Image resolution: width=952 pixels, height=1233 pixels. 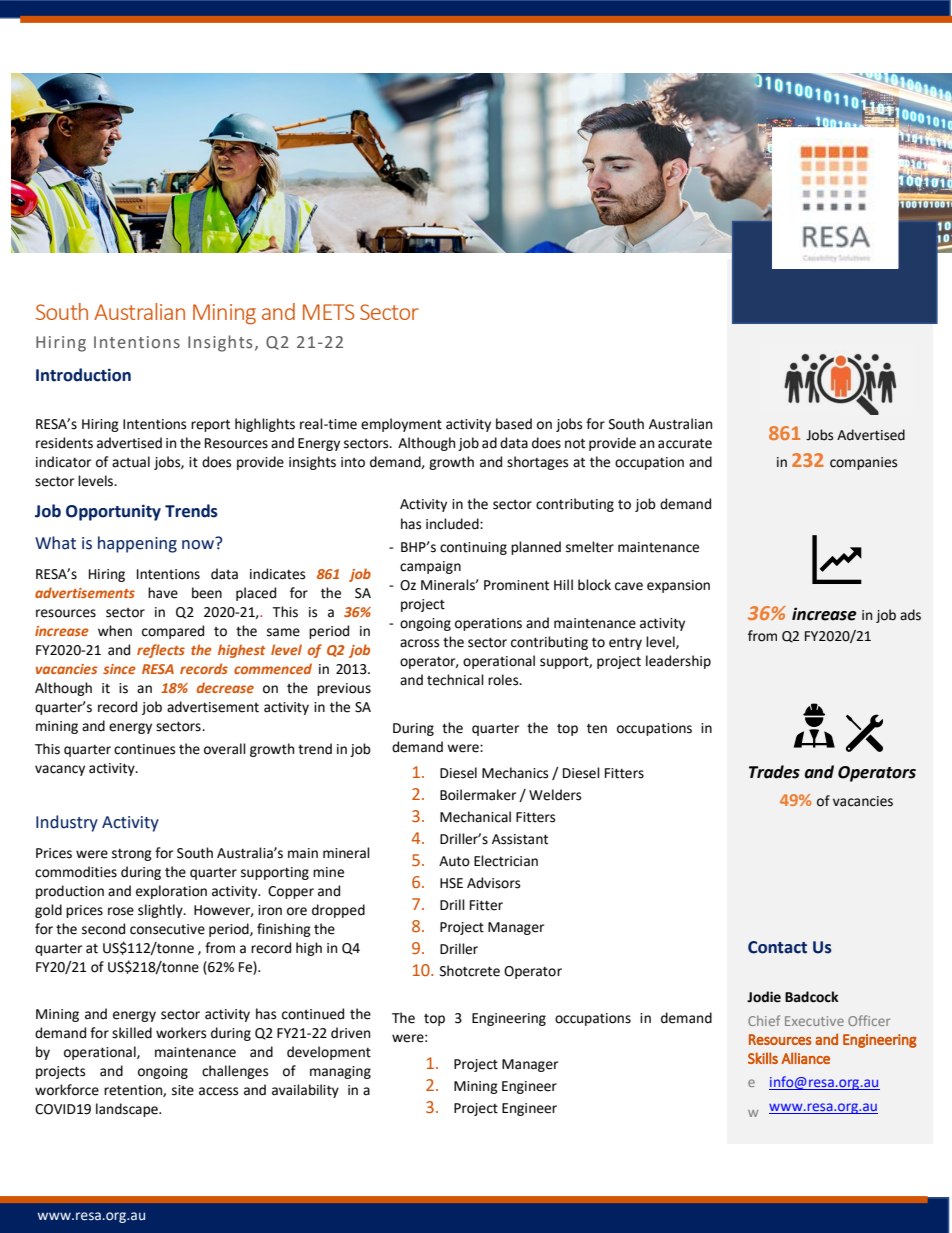 I want to click on Introduction, so click(x=83, y=375).
